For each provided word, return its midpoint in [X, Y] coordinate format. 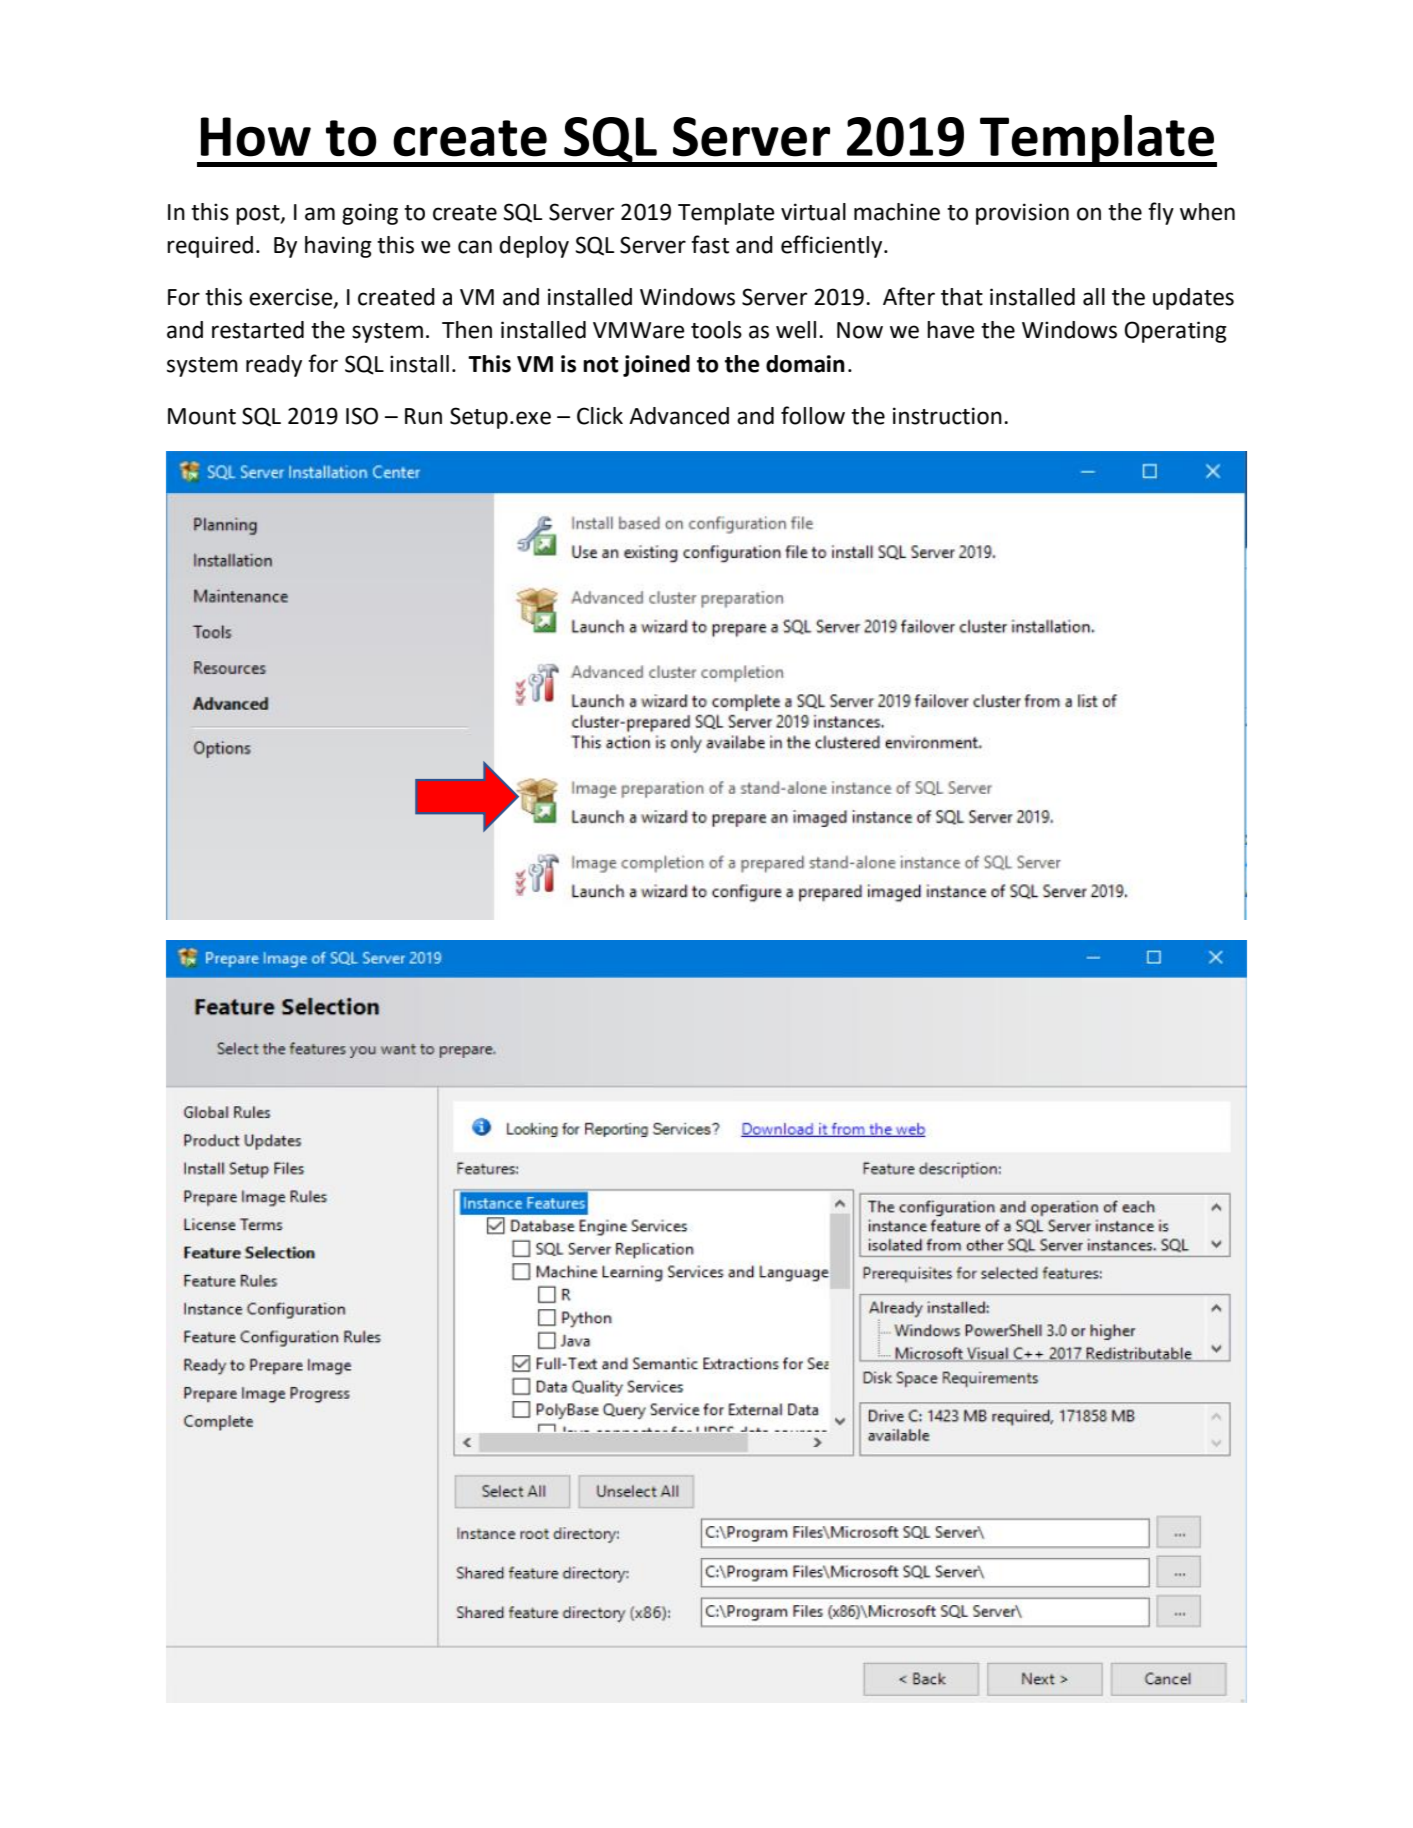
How [256, 137]
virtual [813, 212]
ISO [362, 416]
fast [710, 244]
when [1207, 212]
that [962, 297]
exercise [292, 298]
